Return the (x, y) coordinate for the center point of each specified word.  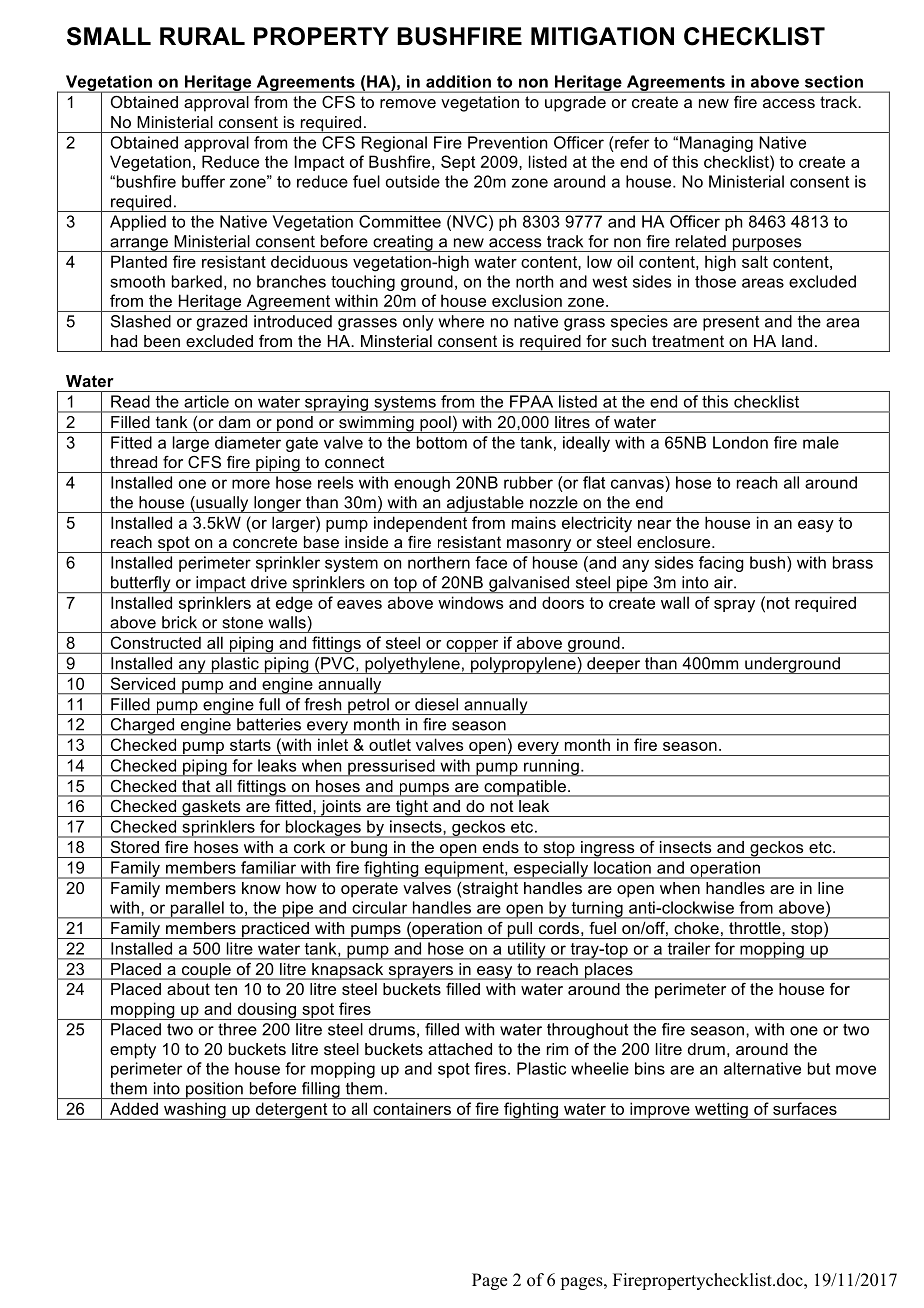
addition (458, 81)
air (724, 582)
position (214, 1090)
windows (470, 603)
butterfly (141, 584)
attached (460, 1049)
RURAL (202, 36)
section (834, 81)
